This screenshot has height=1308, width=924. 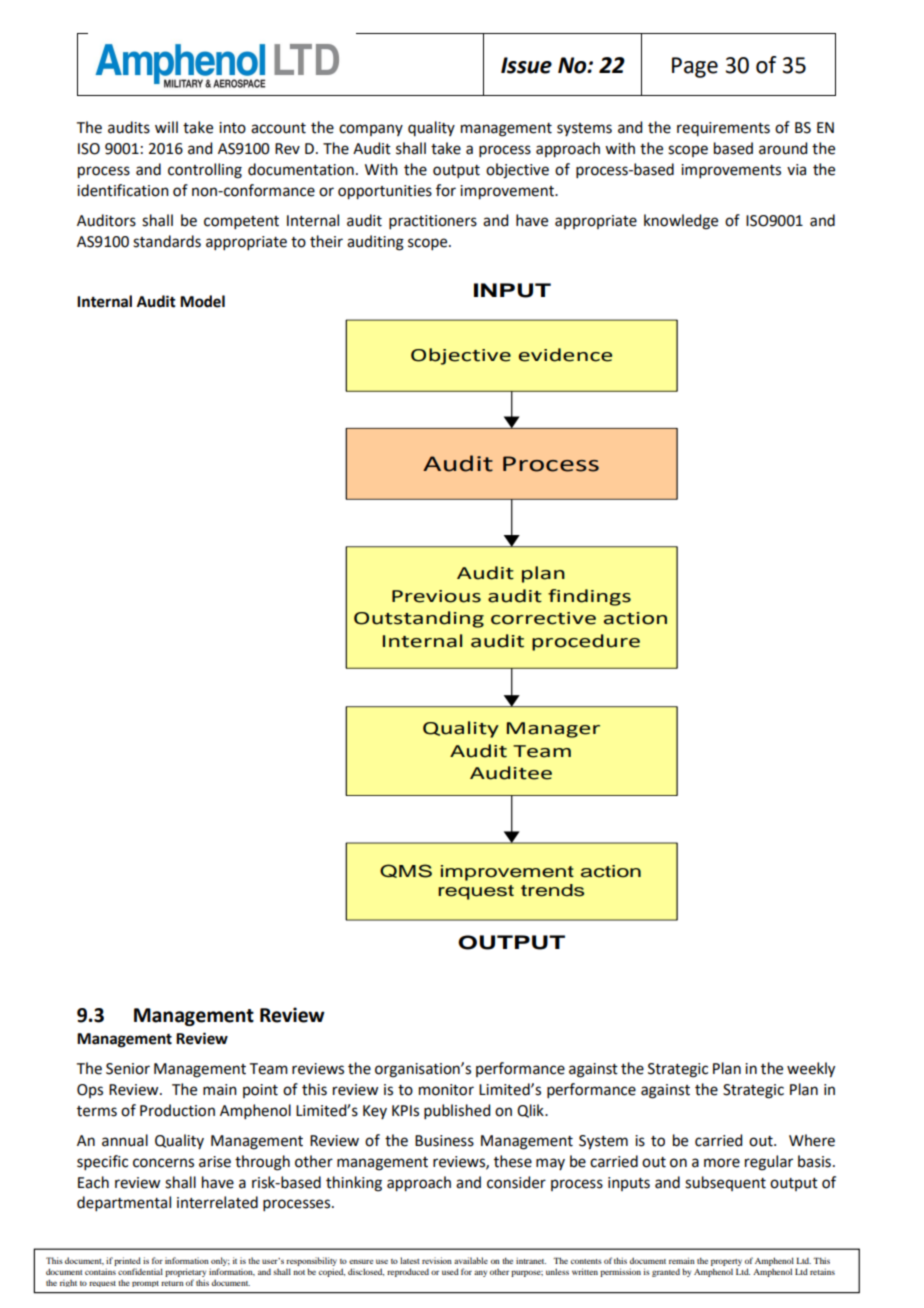 What do you see at coordinates (589, 597) in the screenshot?
I see `findings` at bounding box center [589, 597].
